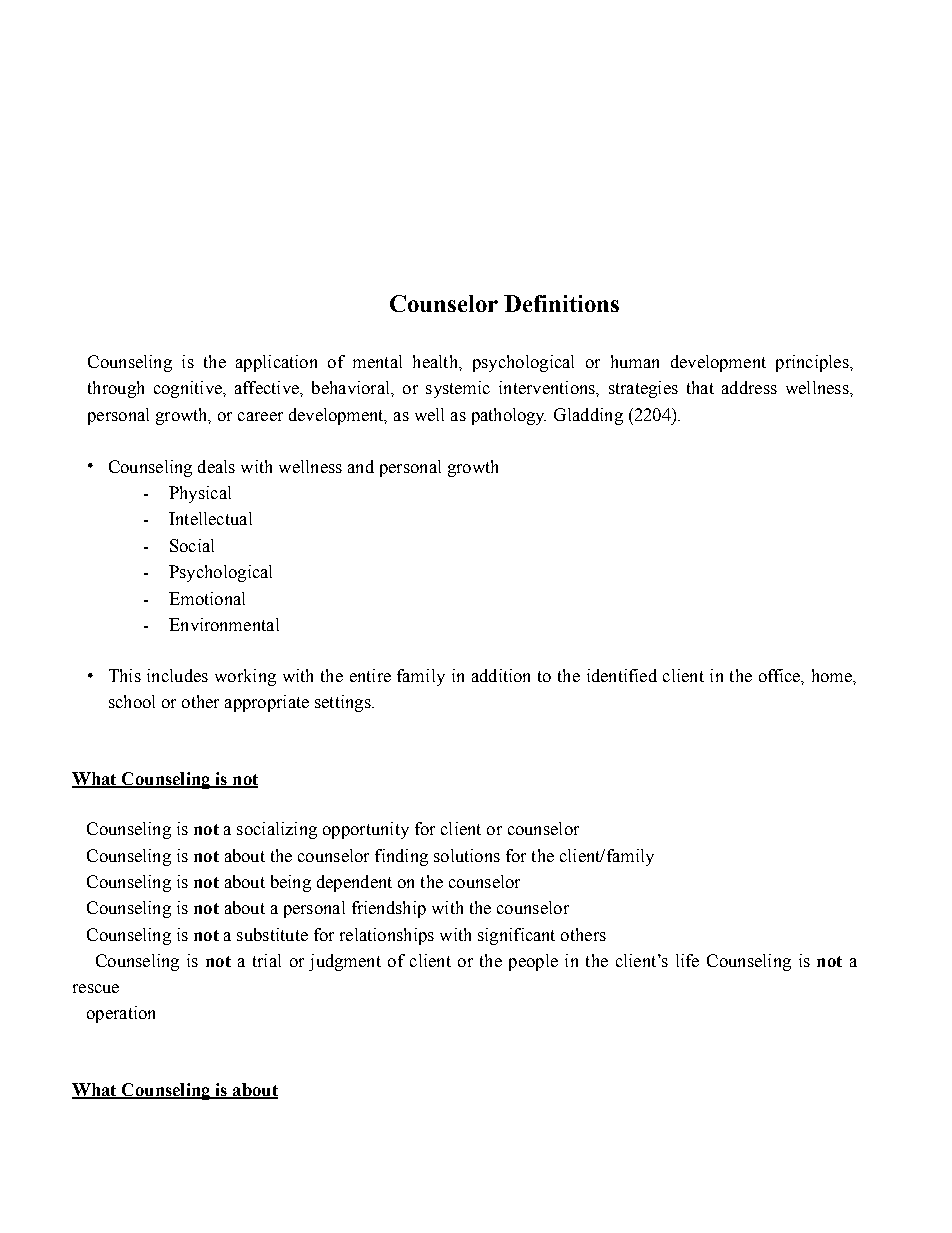 Image resolution: width=952 pixels, height=1233 pixels. What do you see at coordinates (361, 466) in the screenshot?
I see `and` at bounding box center [361, 466].
